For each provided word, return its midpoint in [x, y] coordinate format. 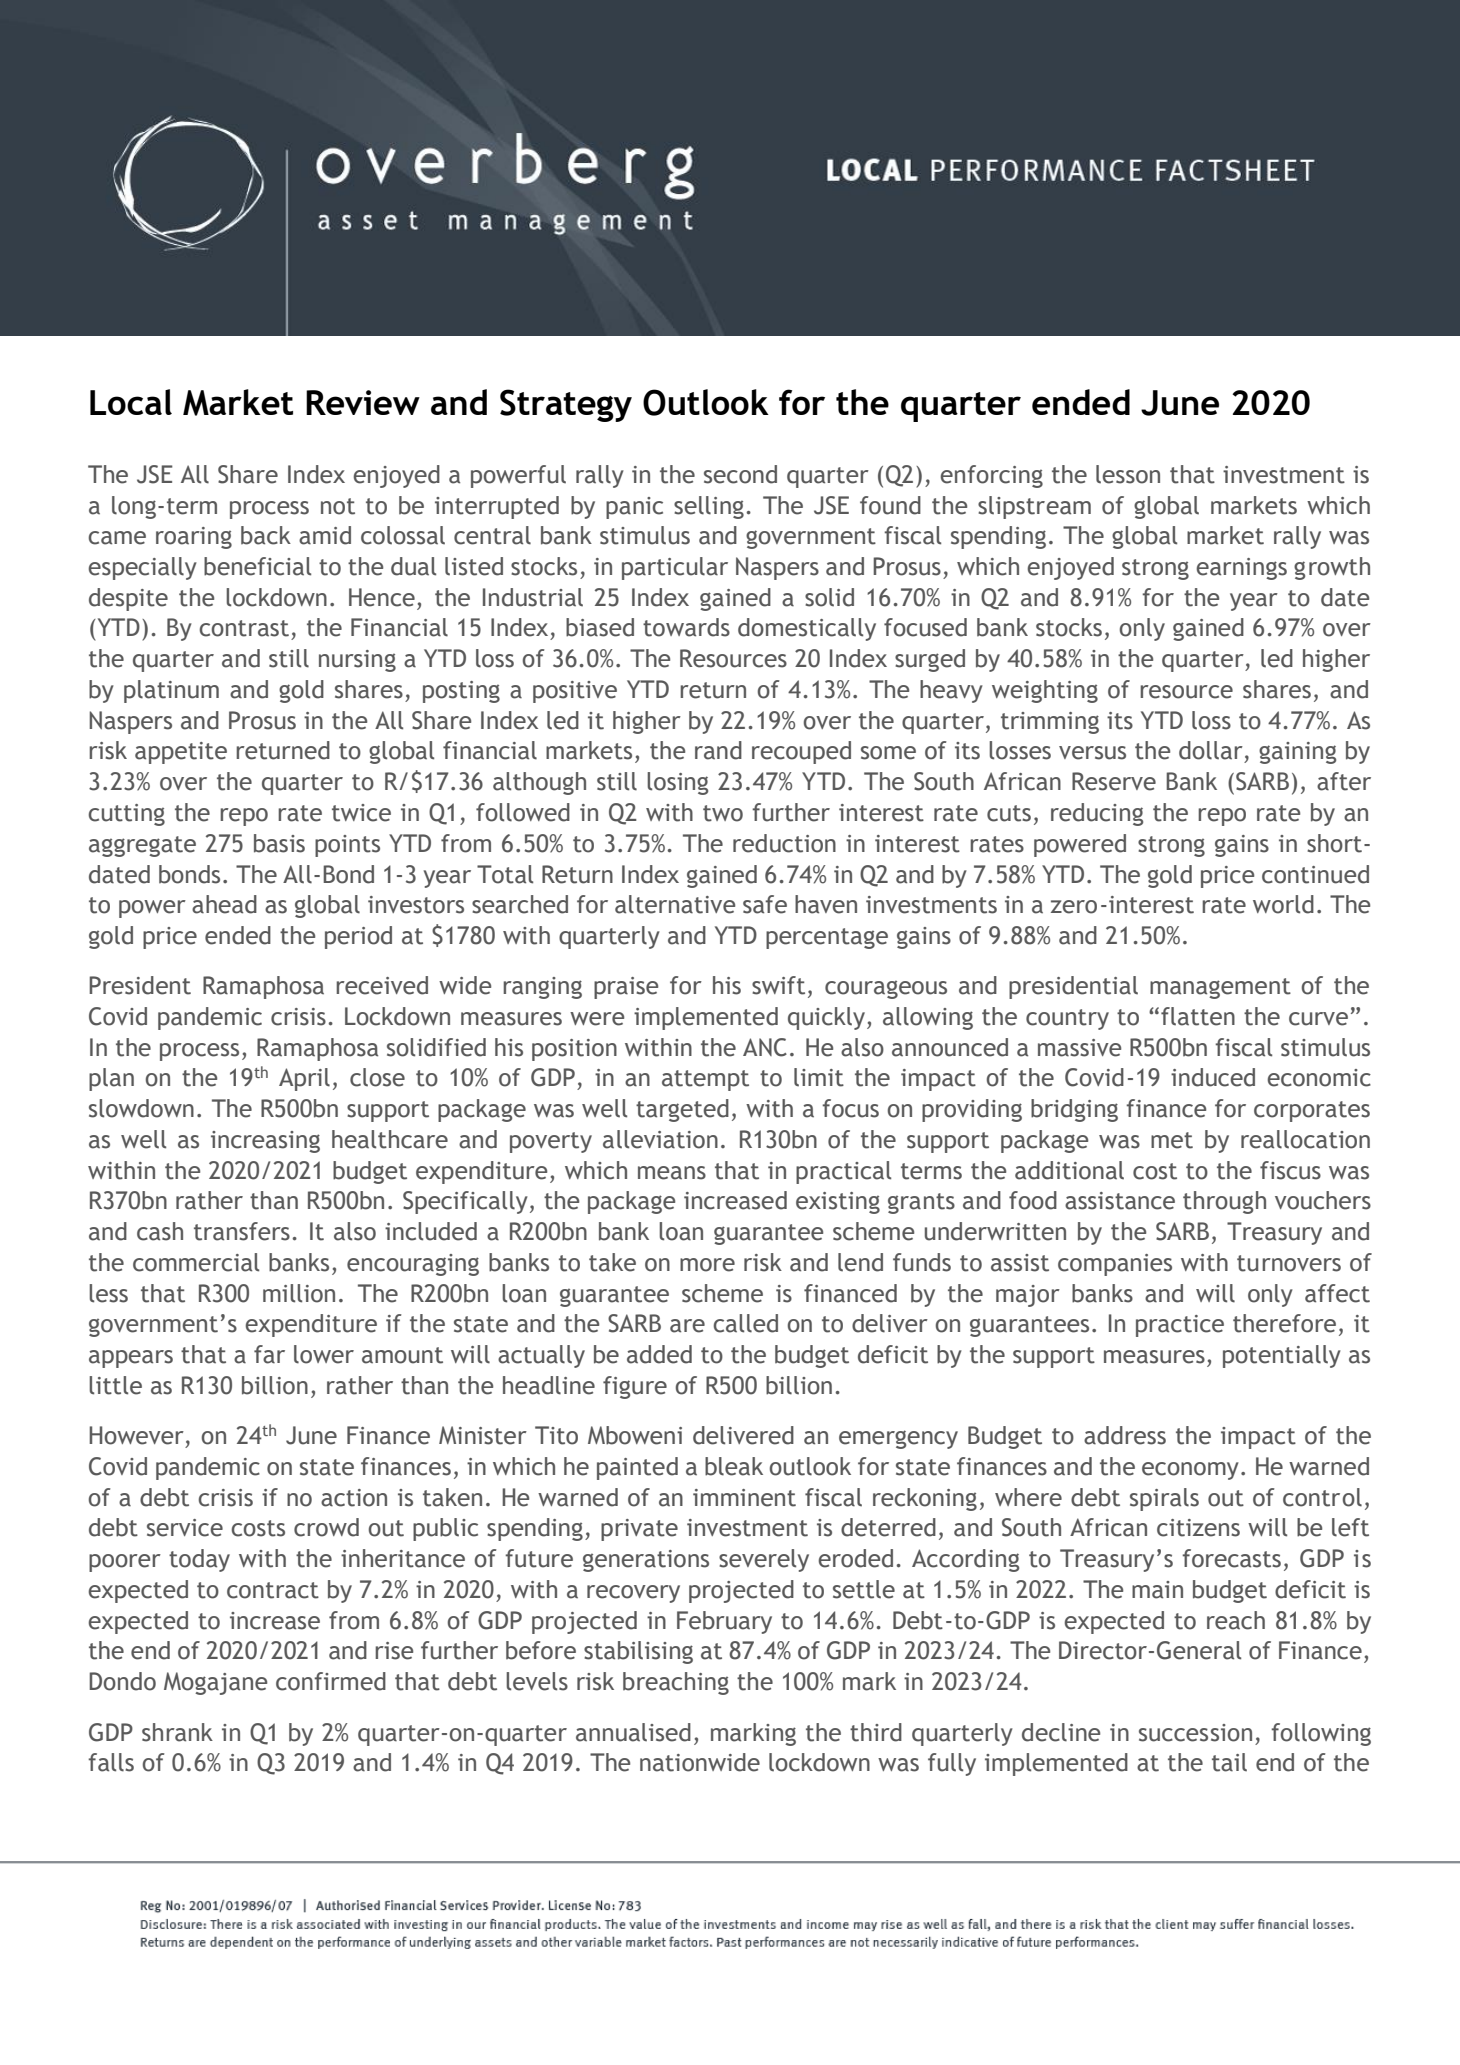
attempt [705, 1080]
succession [1195, 1733]
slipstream [1034, 507]
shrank [177, 1732]
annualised [633, 1732]
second [740, 474]
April [304, 1079]
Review [363, 402]
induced [1213, 1077]
